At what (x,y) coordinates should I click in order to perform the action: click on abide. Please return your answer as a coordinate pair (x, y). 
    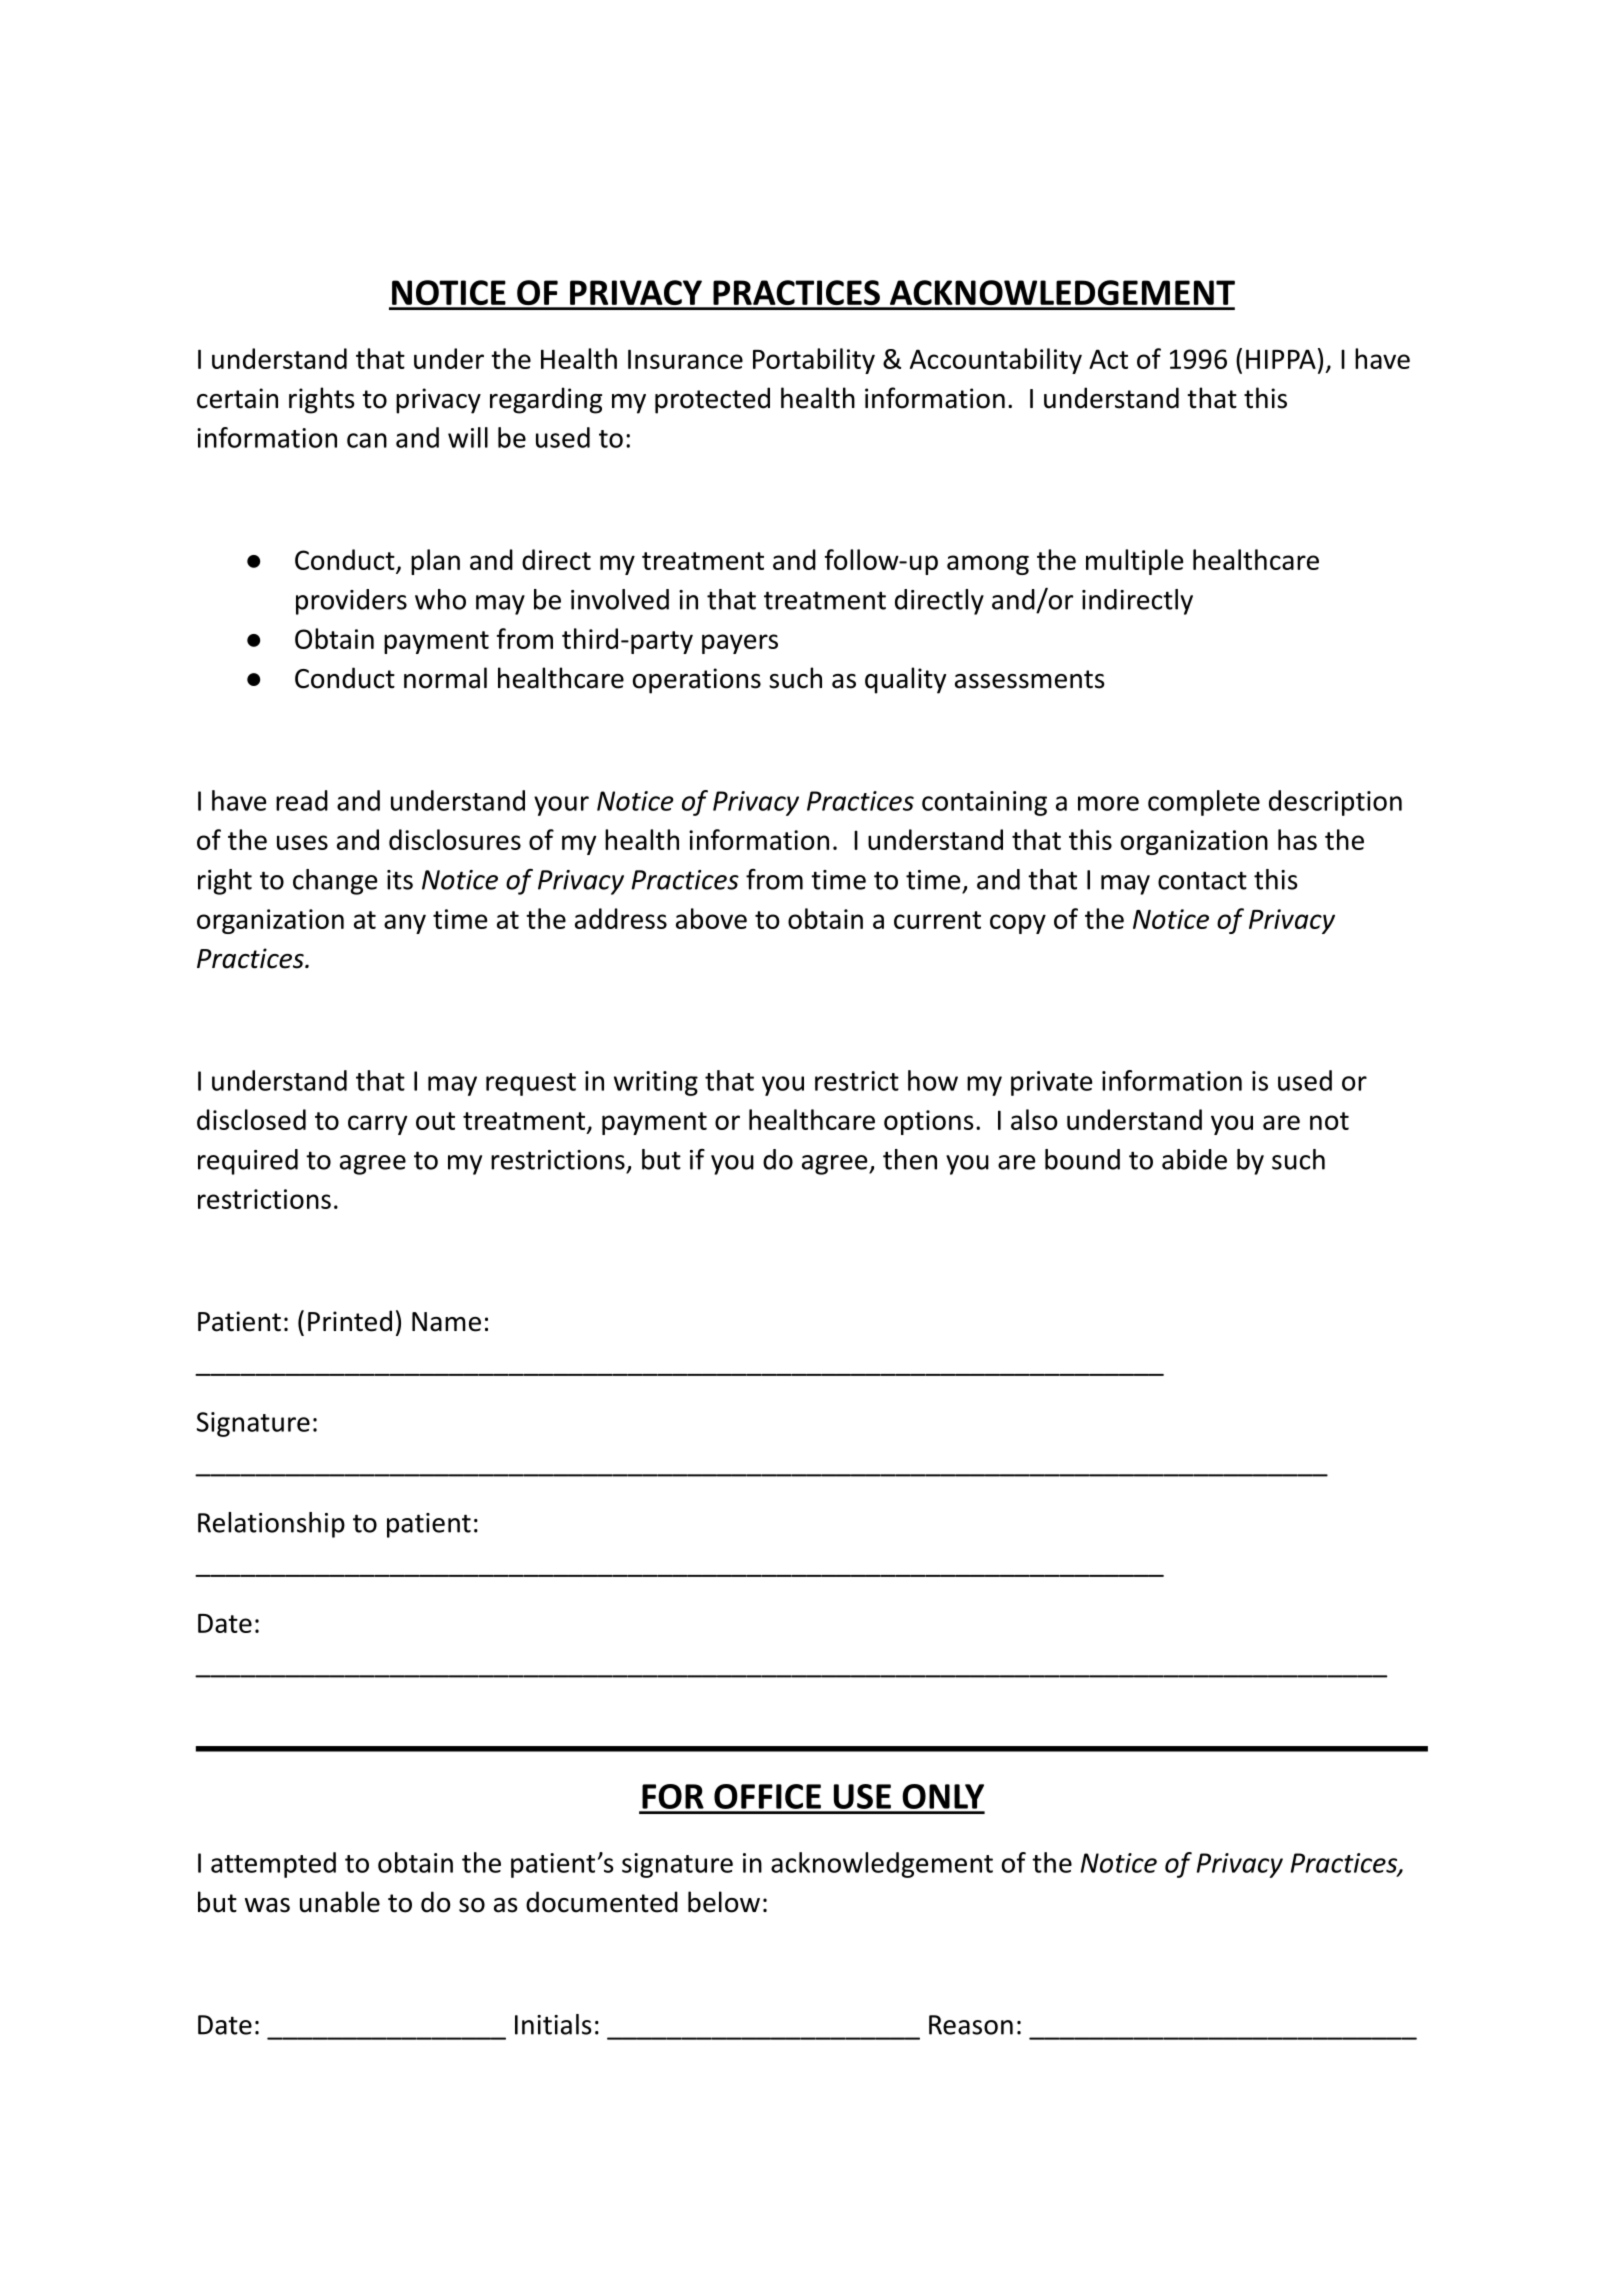
    Looking at the image, I should click on (1194, 1159).
